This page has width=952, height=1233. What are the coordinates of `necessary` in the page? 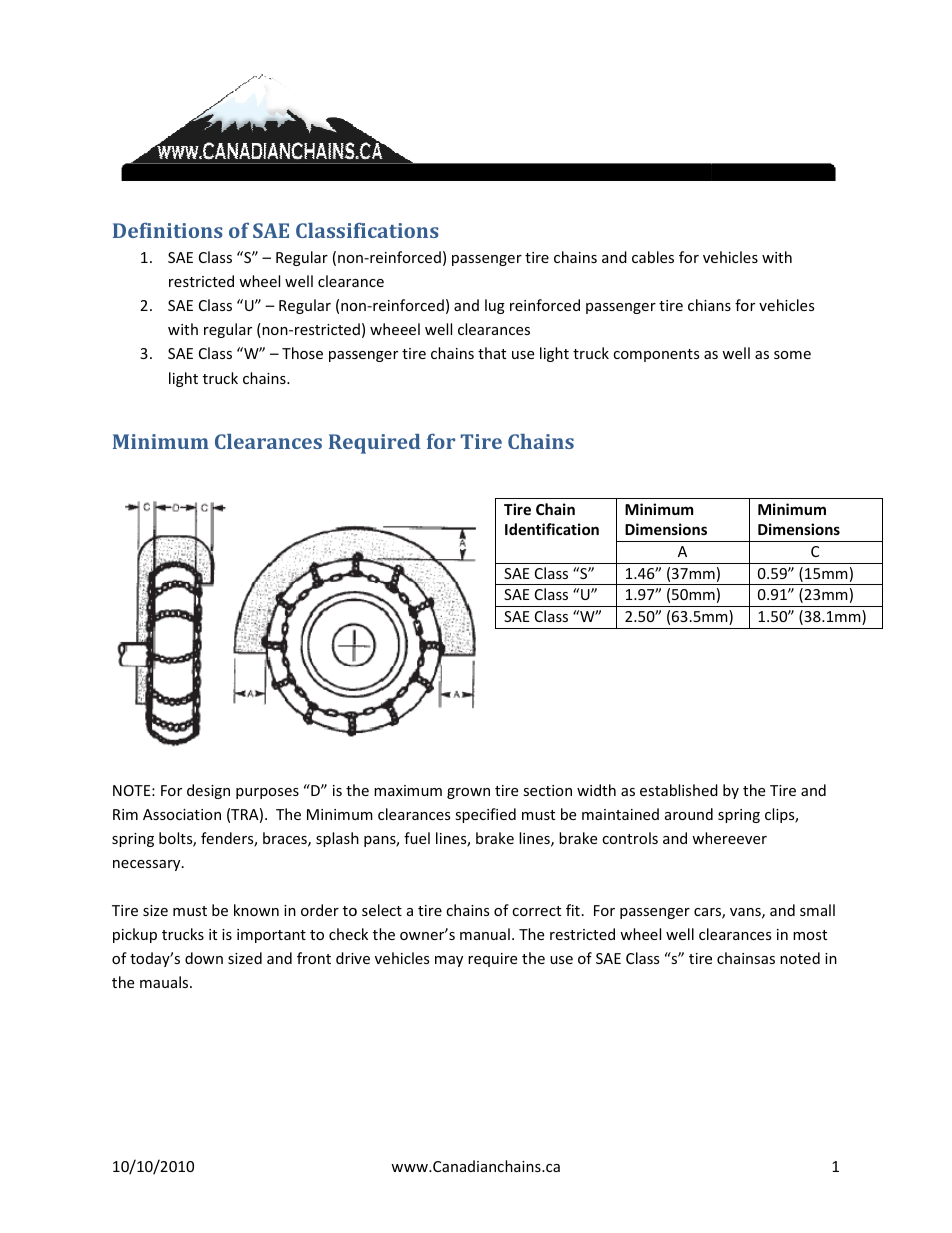 It's located at (148, 865).
